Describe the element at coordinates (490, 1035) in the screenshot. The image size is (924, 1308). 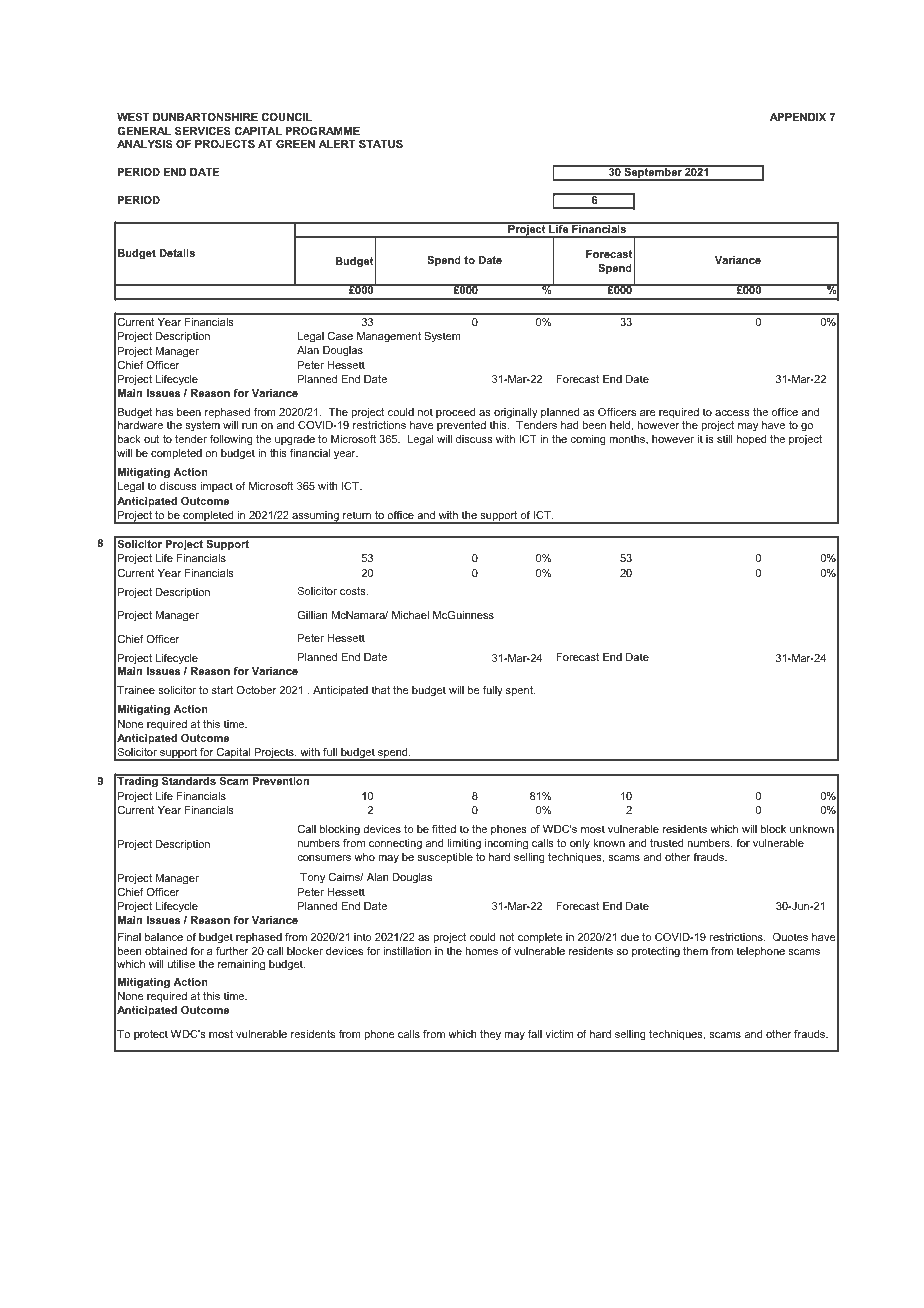
I see `they` at that location.
